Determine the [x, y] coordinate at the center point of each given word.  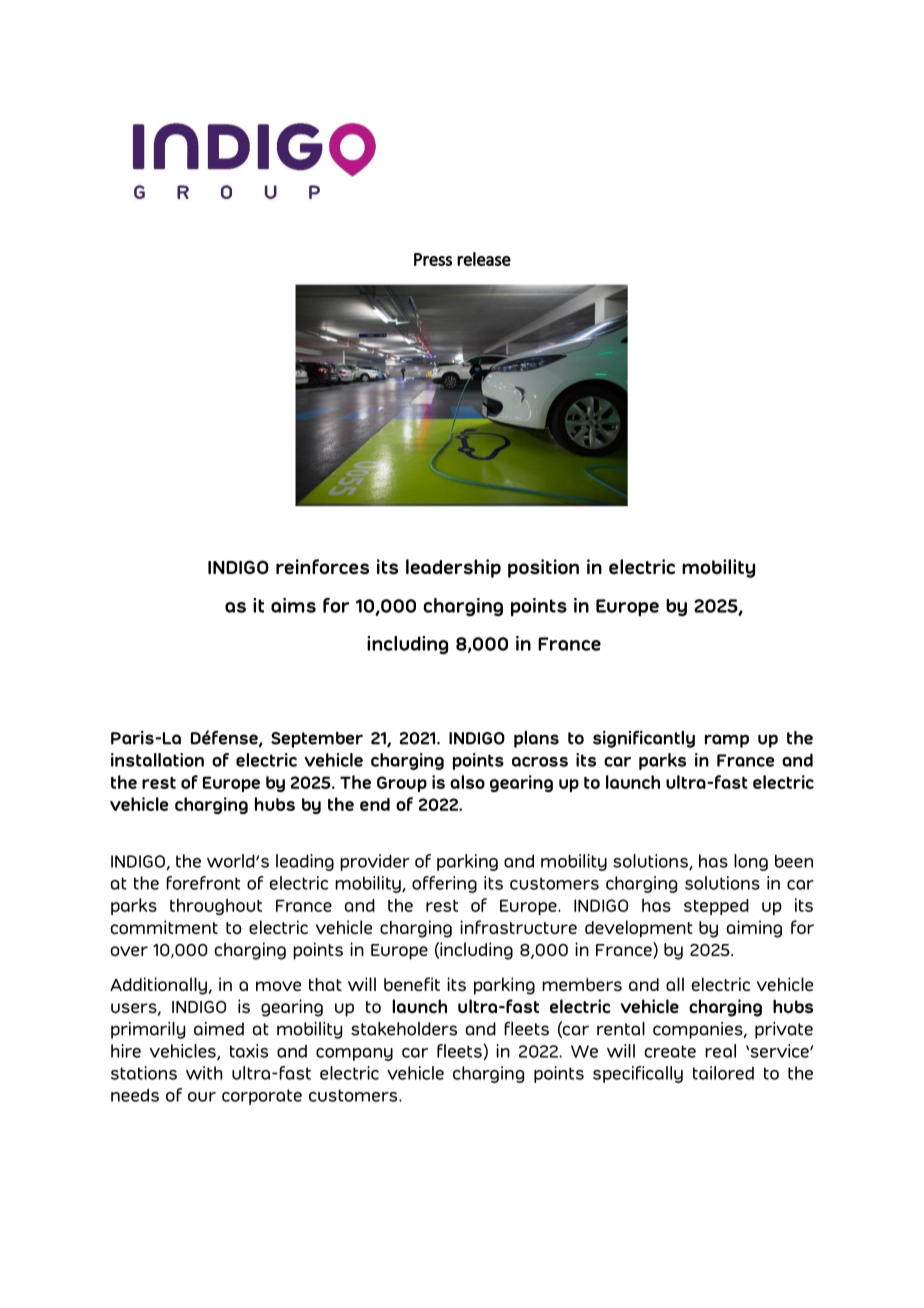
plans [536, 739]
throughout [216, 906]
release [484, 259]
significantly [644, 739]
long [751, 862]
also [467, 782]
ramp [727, 741]
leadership [453, 568]
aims [293, 605]
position [543, 568]
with [204, 1073]
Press [433, 259]
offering [444, 884]
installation [157, 760]
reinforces [322, 566]
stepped [716, 907]
